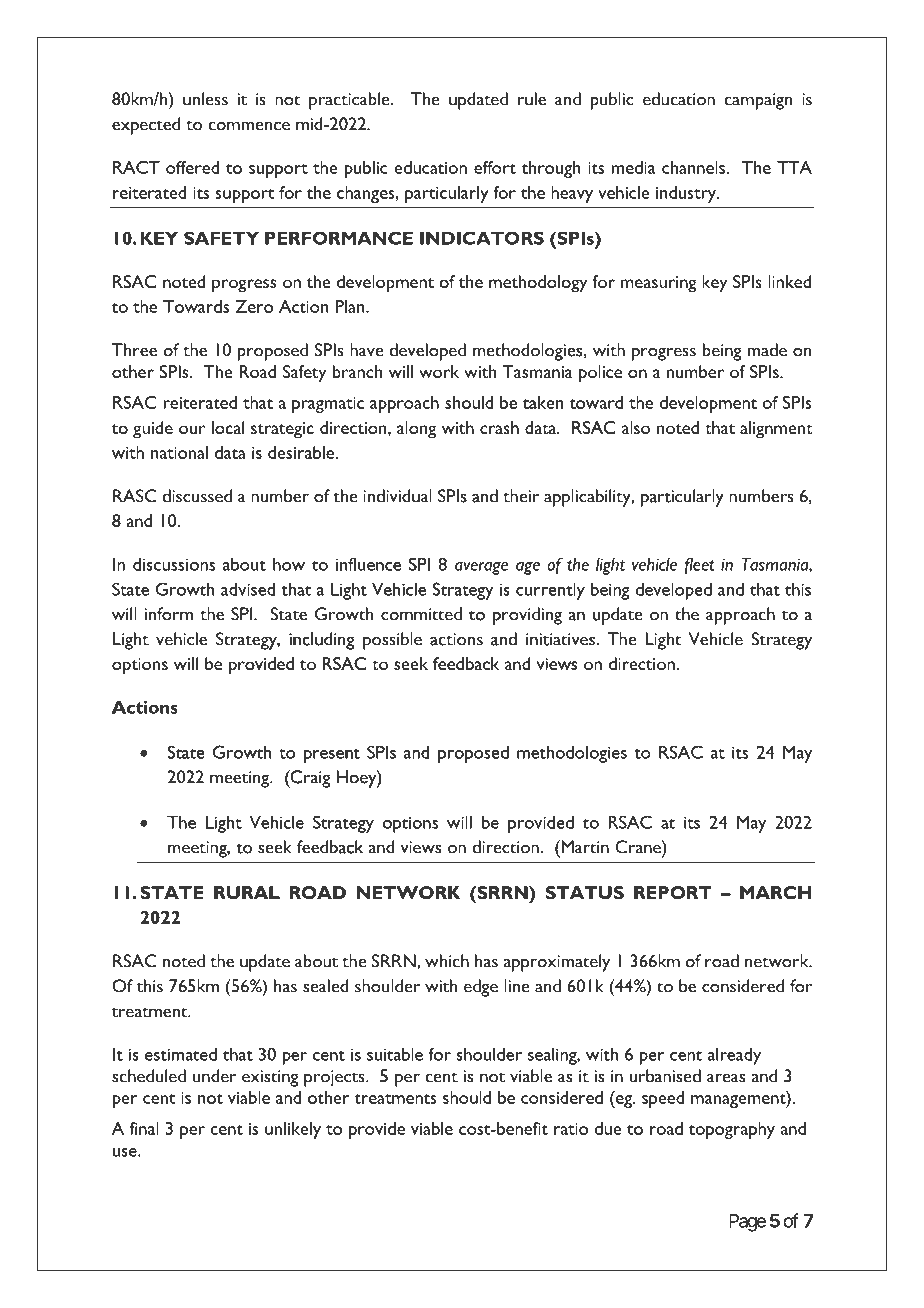 The width and height of the screenshot is (924, 1308). I want to click on methodology, so click(538, 284).
